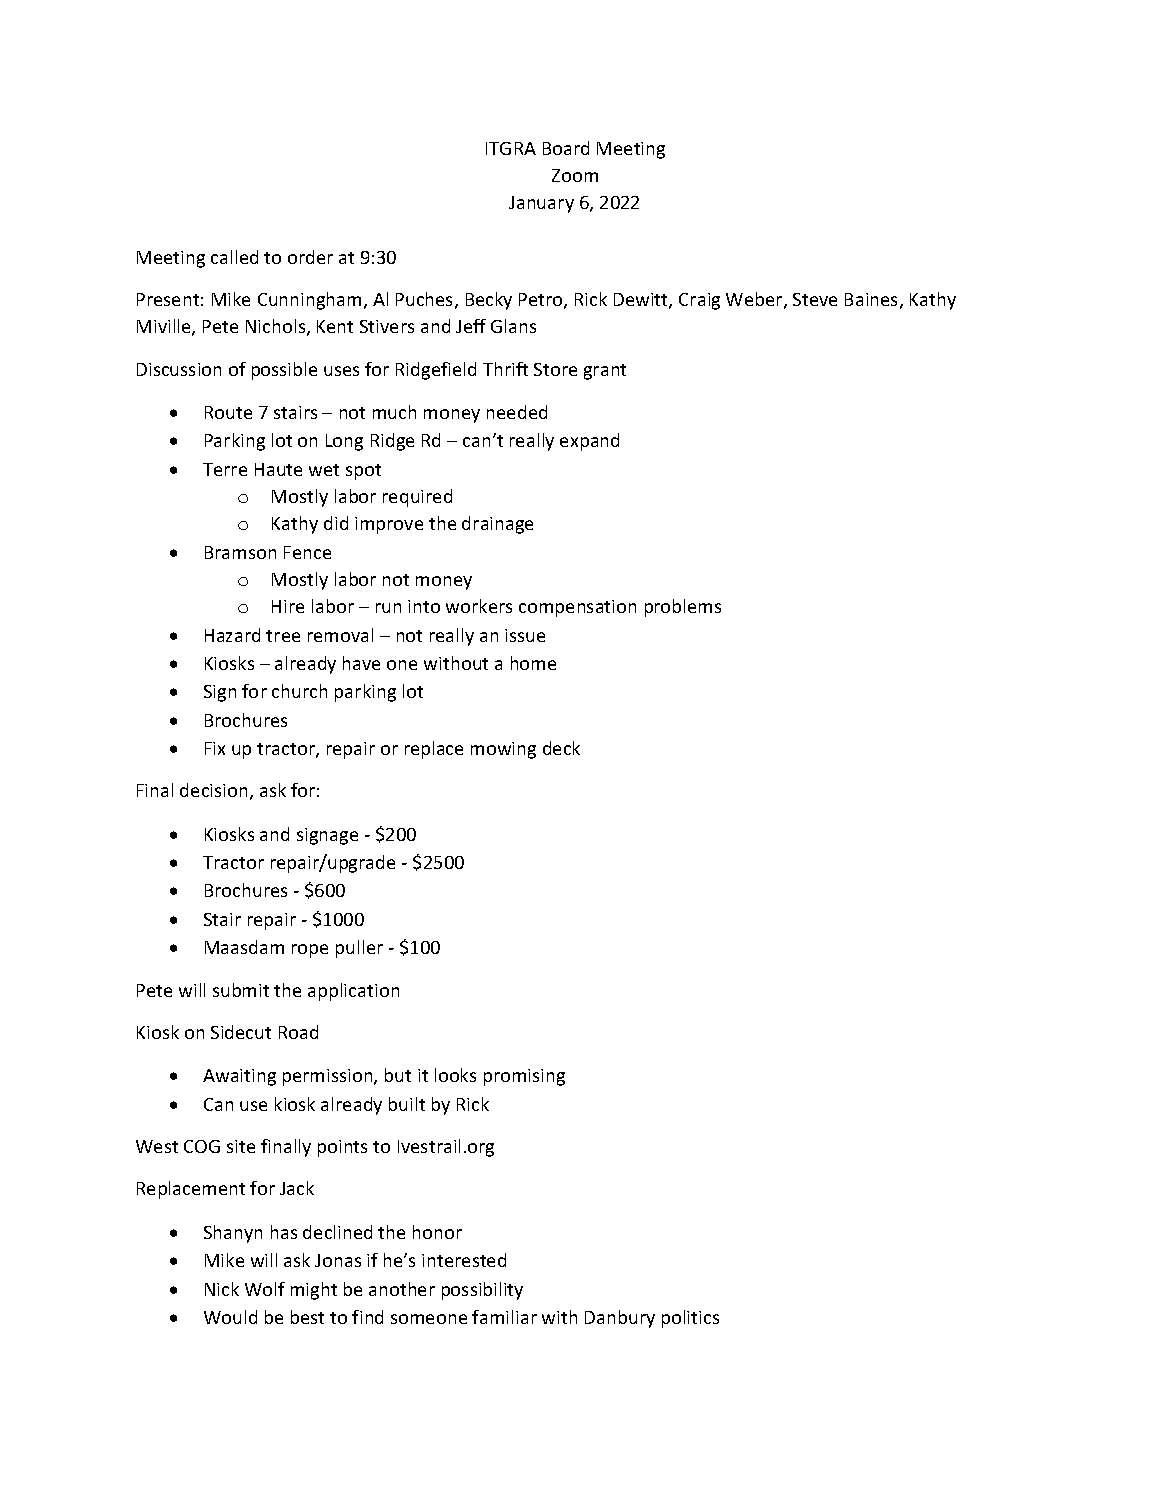 The image size is (1151, 1490). Describe the element at coordinates (307, 552) in the screenshot. I see `Fence` at that location.
